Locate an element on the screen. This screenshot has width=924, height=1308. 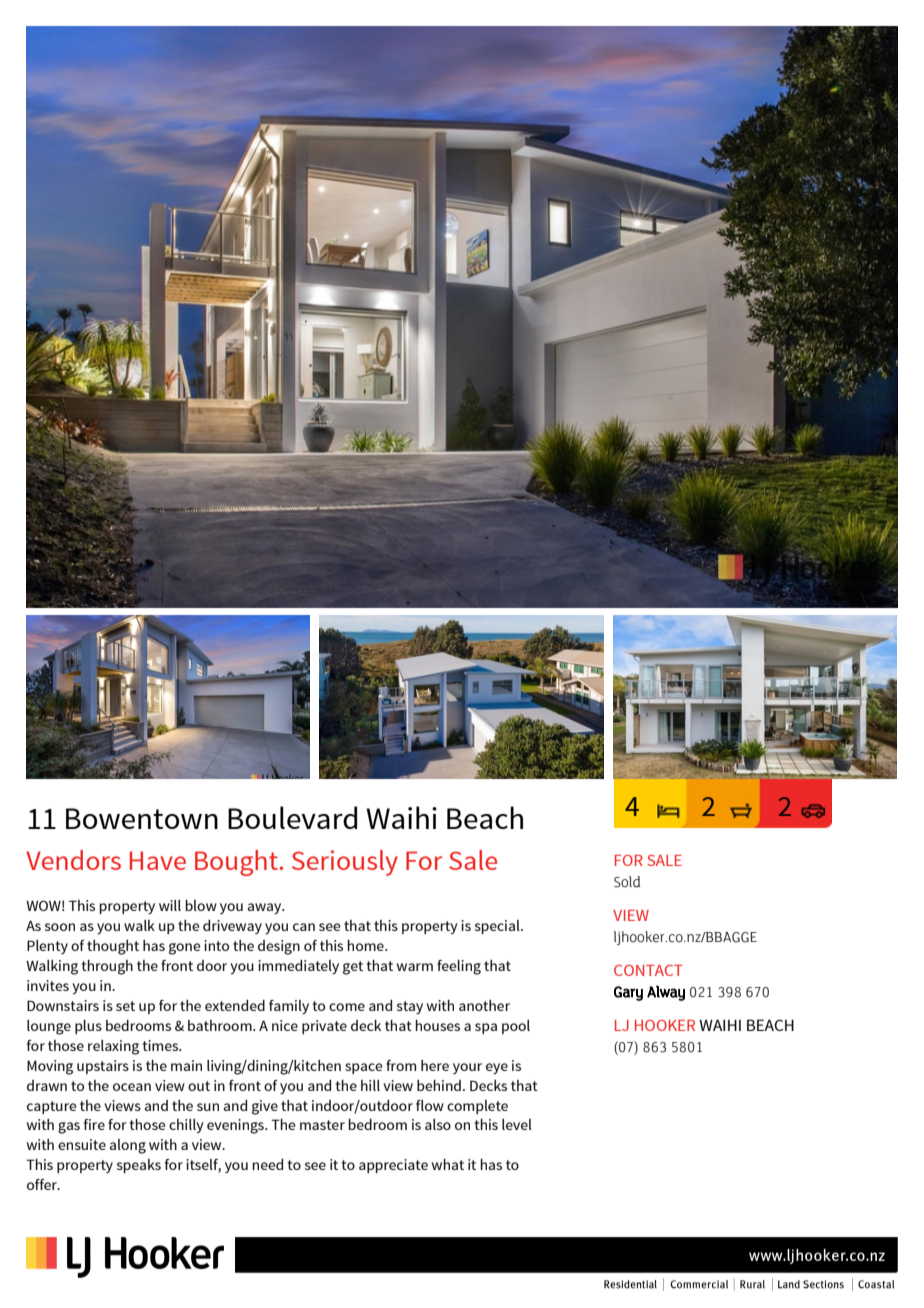
CONTACT is located at coordinates (648, 970).
